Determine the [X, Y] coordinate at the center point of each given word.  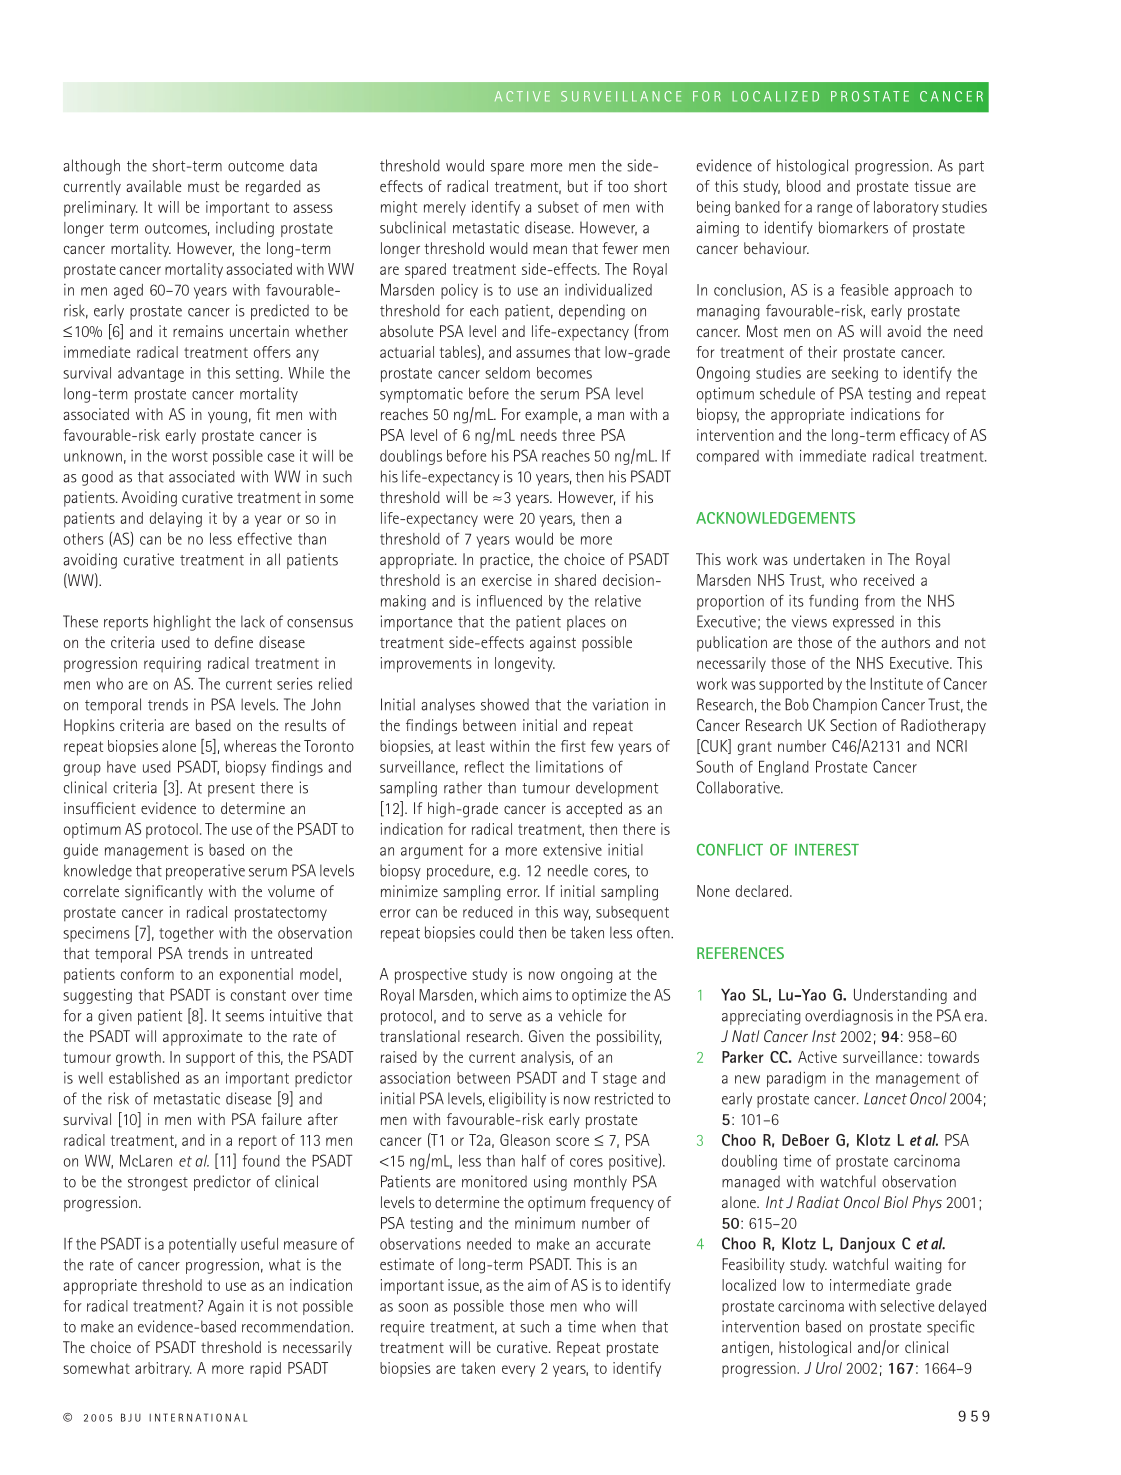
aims [537, 995]
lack [253, 621]
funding [833, 602]
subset [558, 207]
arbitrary [163, 1369]
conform [147, 974]
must [203, 187]
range [834, 210]
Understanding [900, 996]
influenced [509, 601]
